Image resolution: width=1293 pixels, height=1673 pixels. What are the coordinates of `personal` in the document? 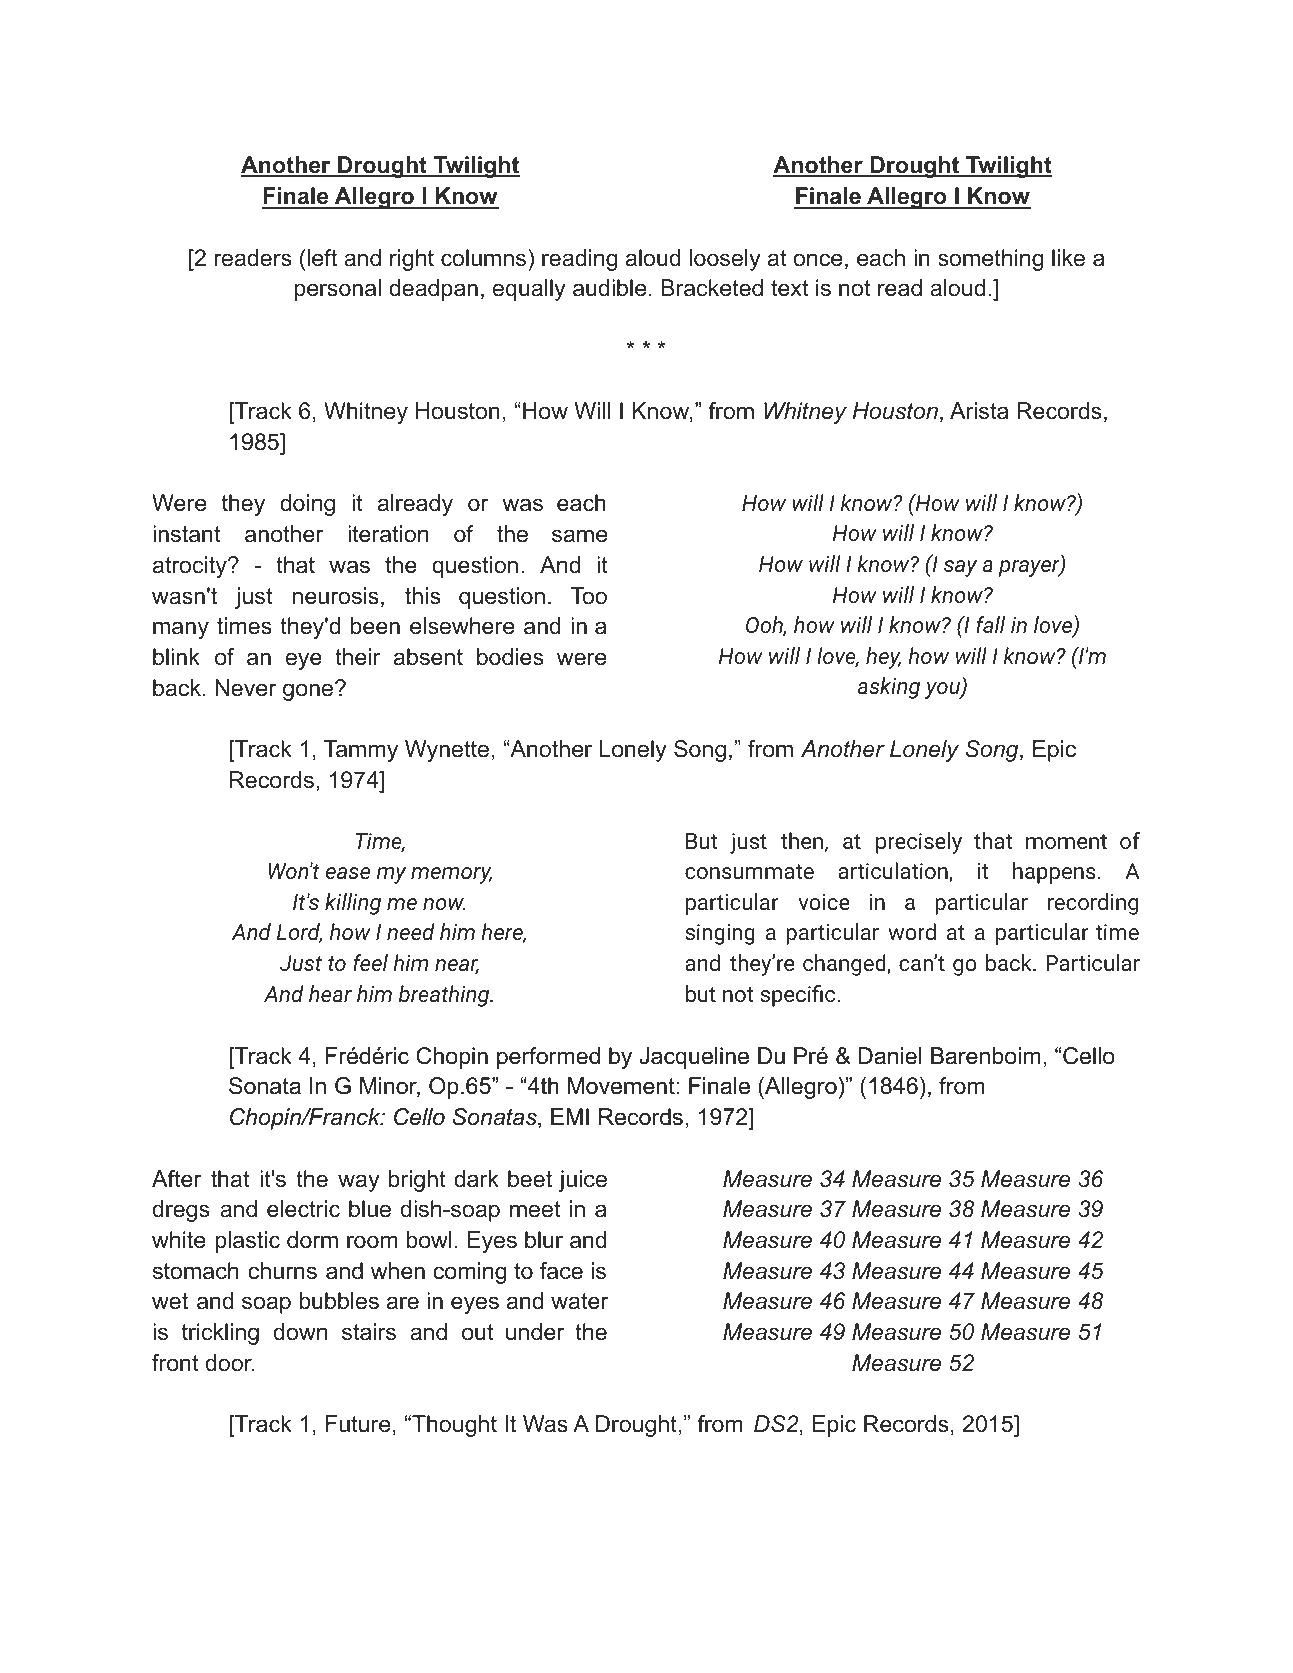 It's located at (337, 290).
